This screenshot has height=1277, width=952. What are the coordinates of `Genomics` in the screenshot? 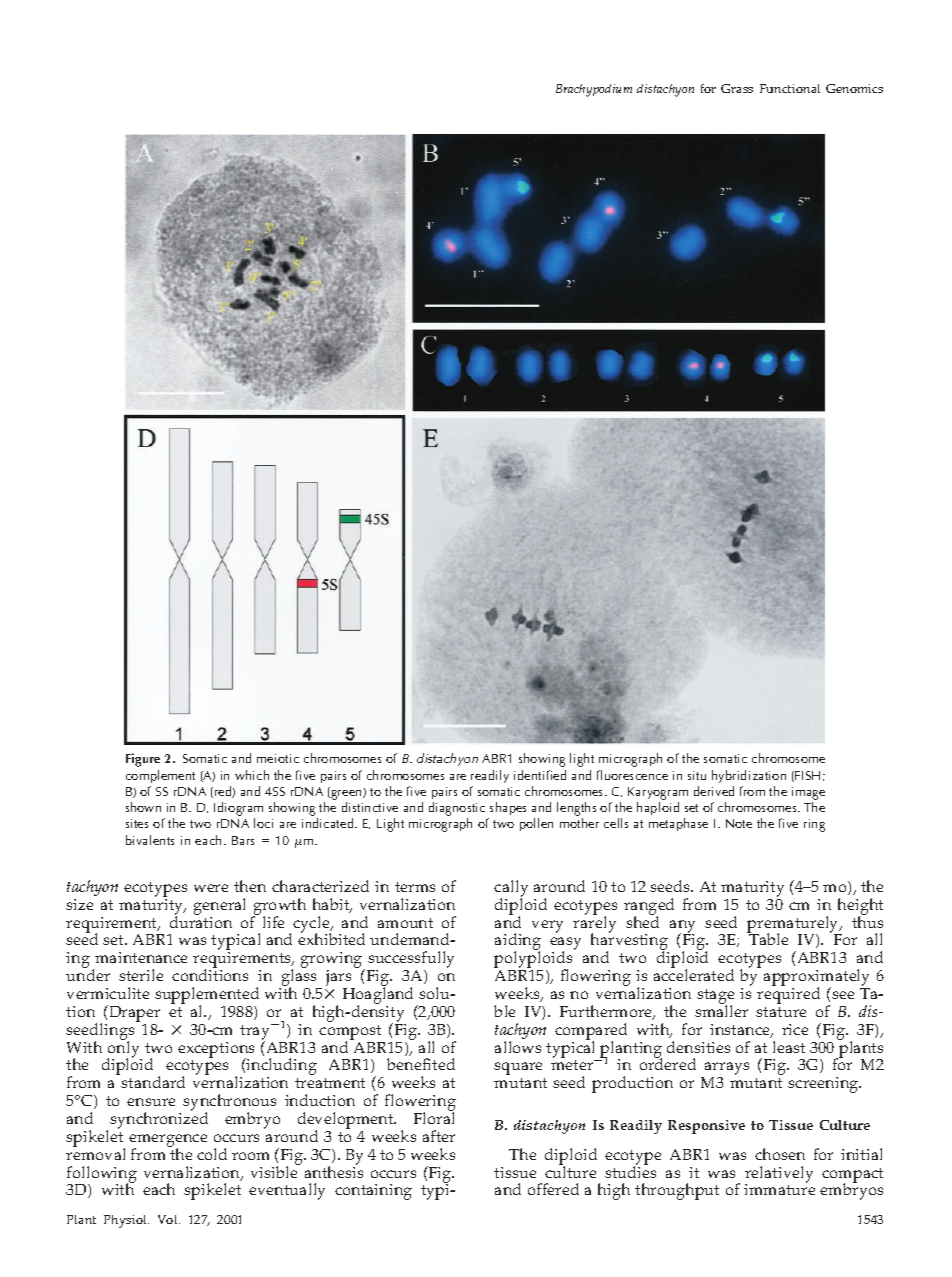 It's located at (854, 88).
